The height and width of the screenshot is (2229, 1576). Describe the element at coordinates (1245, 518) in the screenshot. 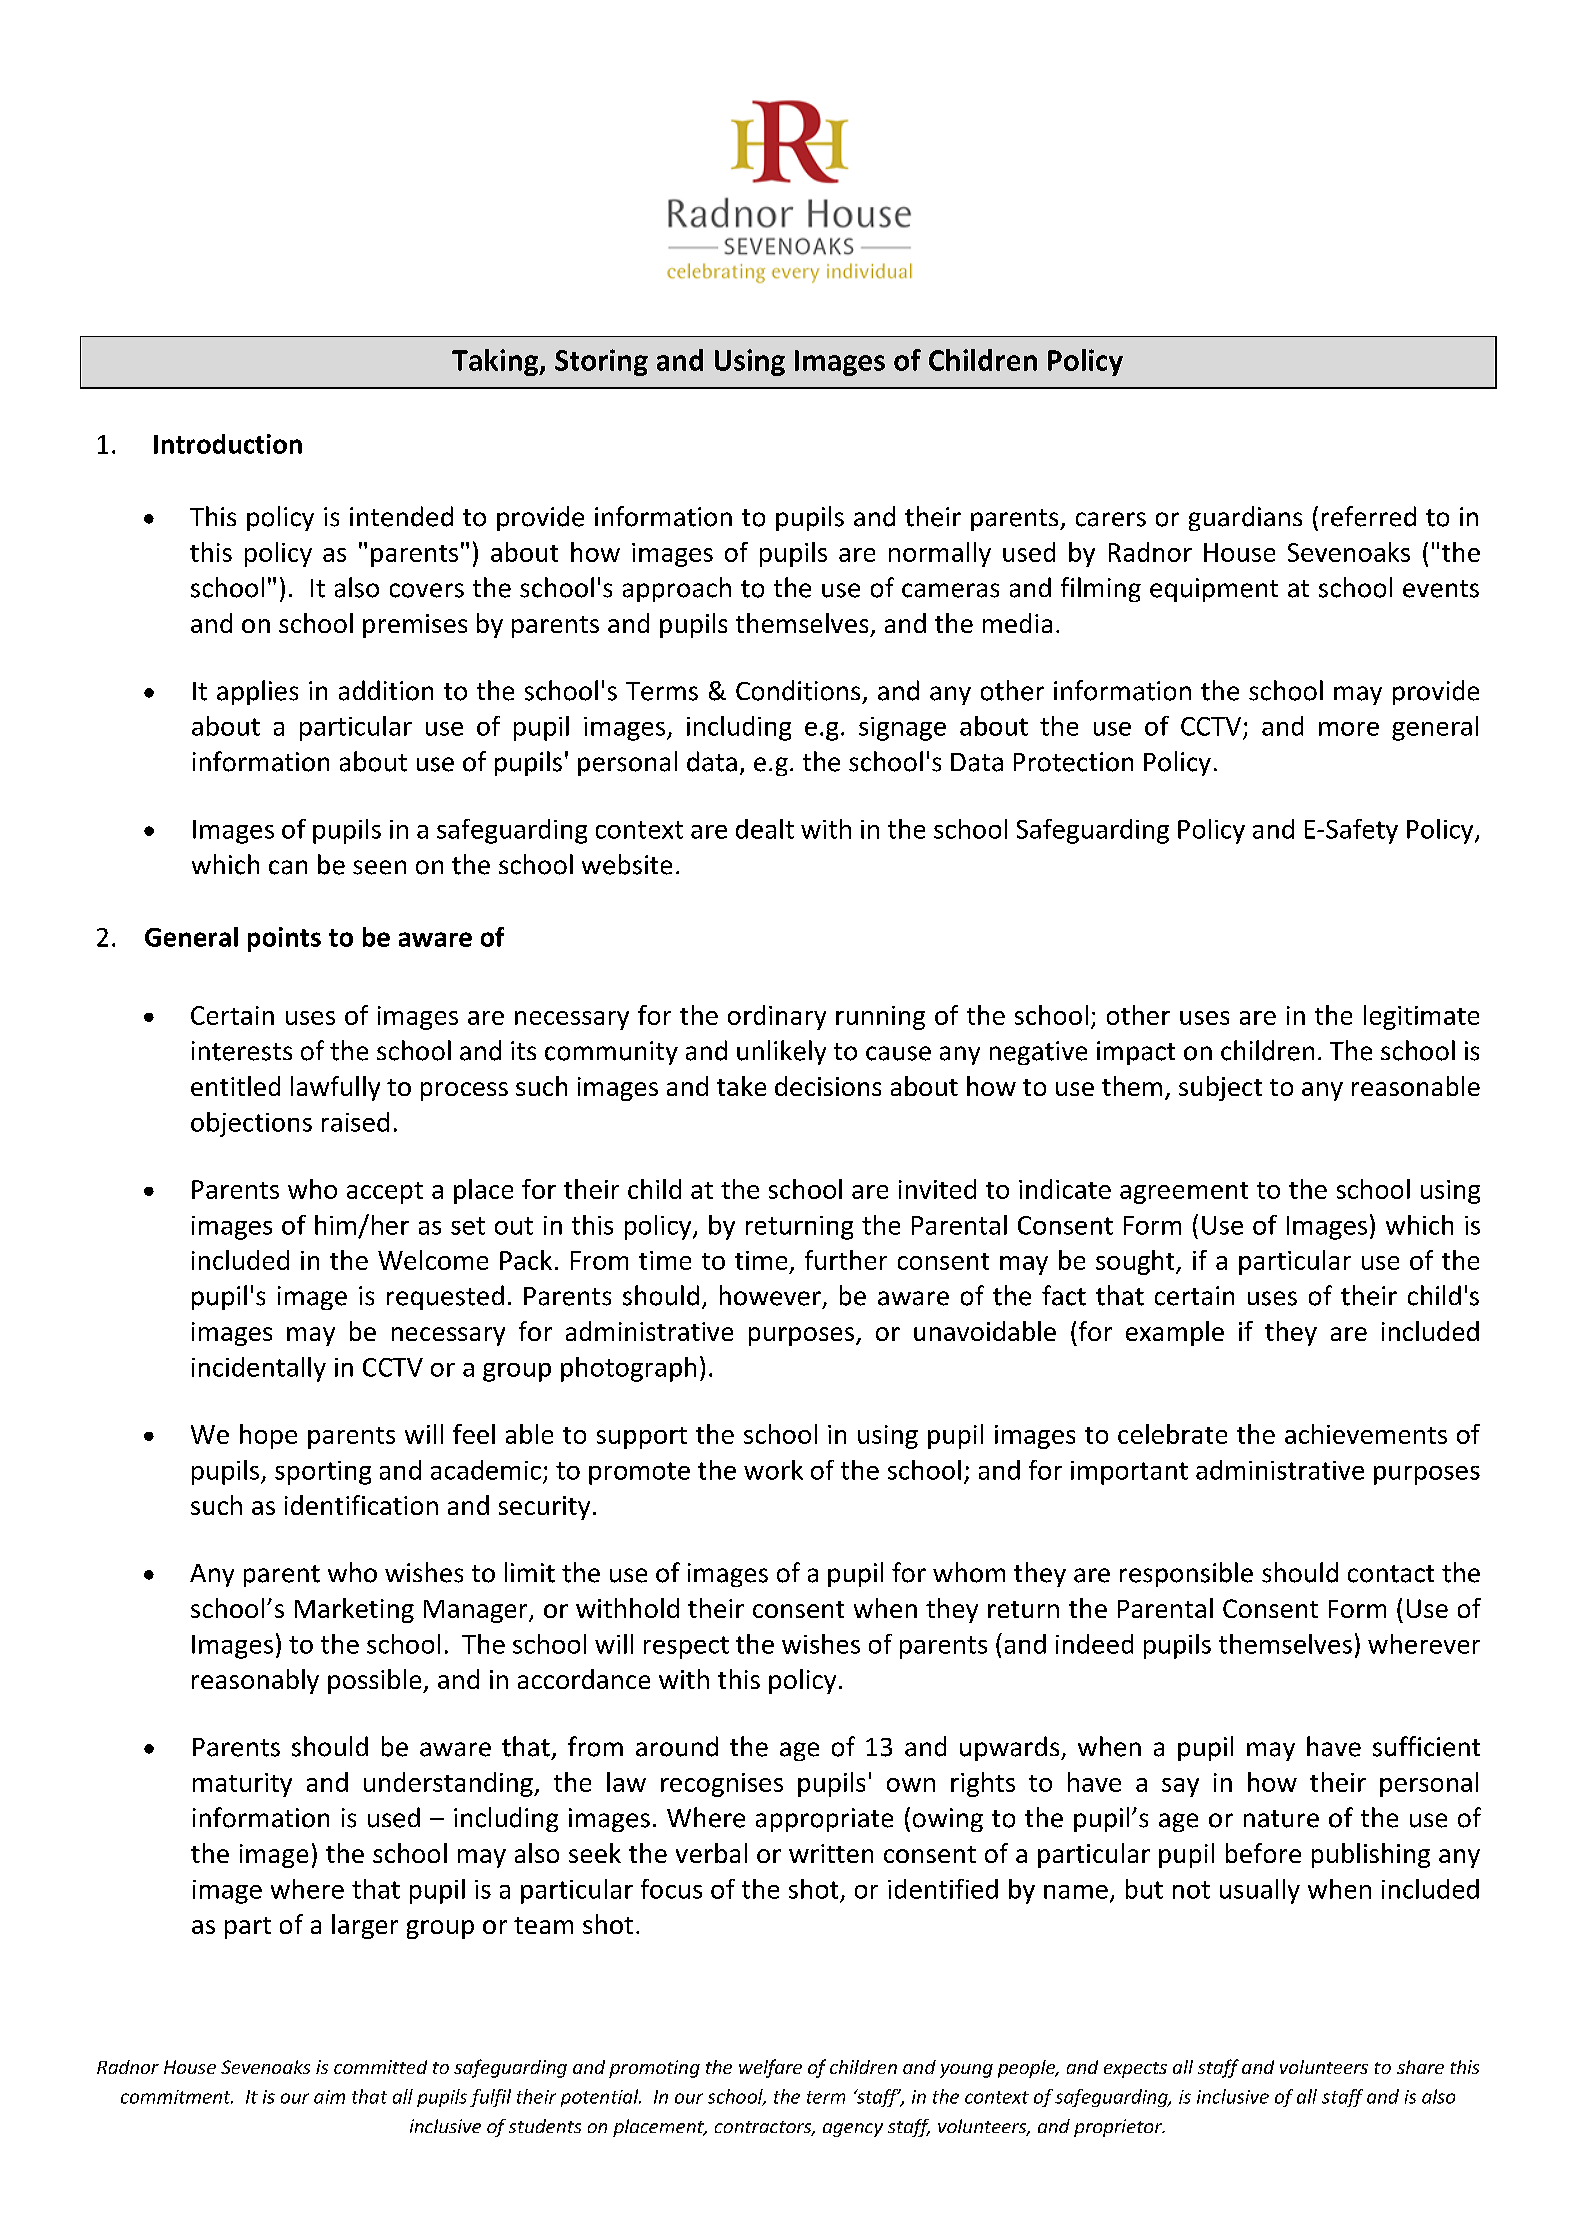

I see `guardians` at that location.
